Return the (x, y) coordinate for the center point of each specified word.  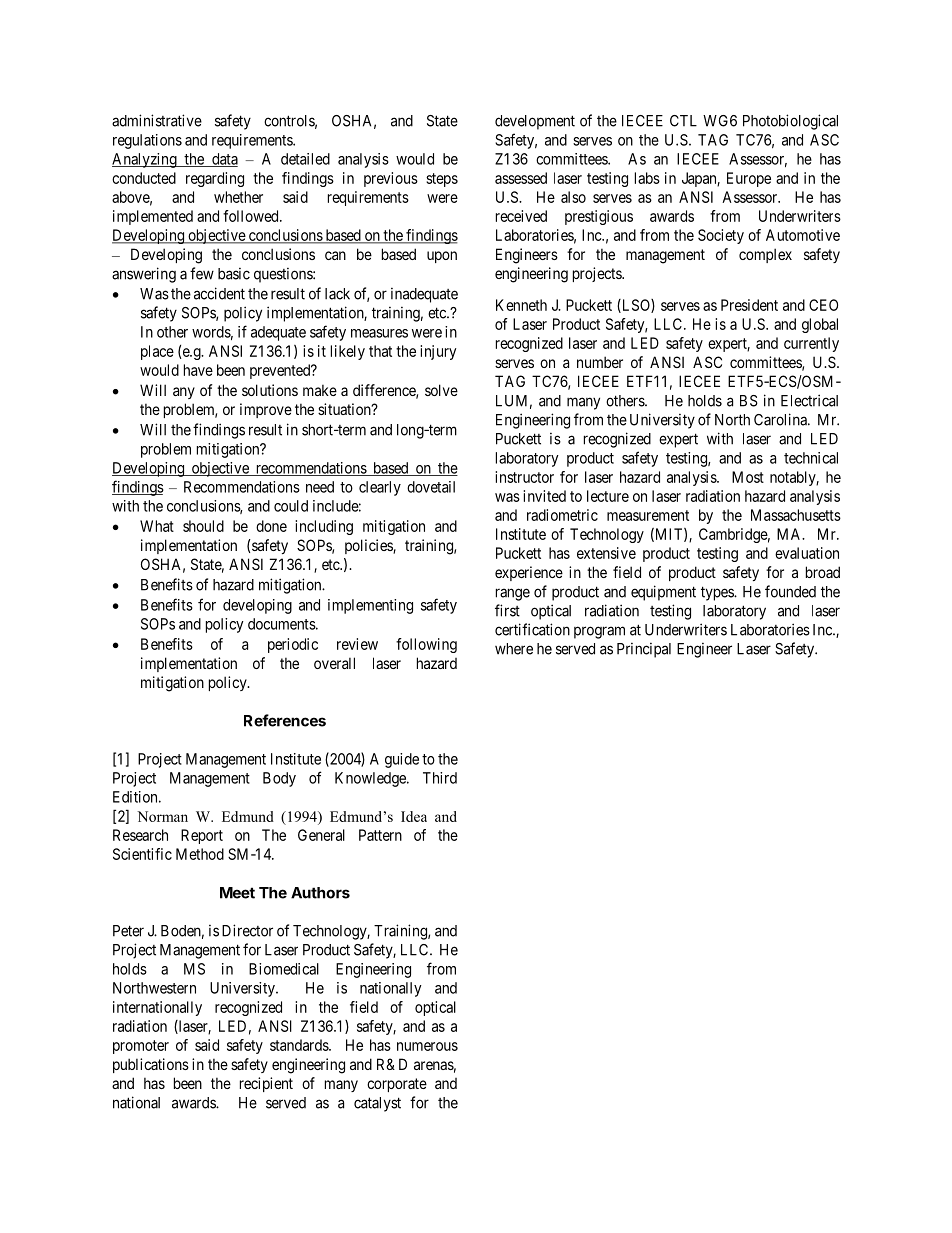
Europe (749, 179)
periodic (293, 645)
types (718, 593)
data (224, 160)
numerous (427, 1046)
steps (442, 180)
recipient (266, 1084)
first (507, 610)
